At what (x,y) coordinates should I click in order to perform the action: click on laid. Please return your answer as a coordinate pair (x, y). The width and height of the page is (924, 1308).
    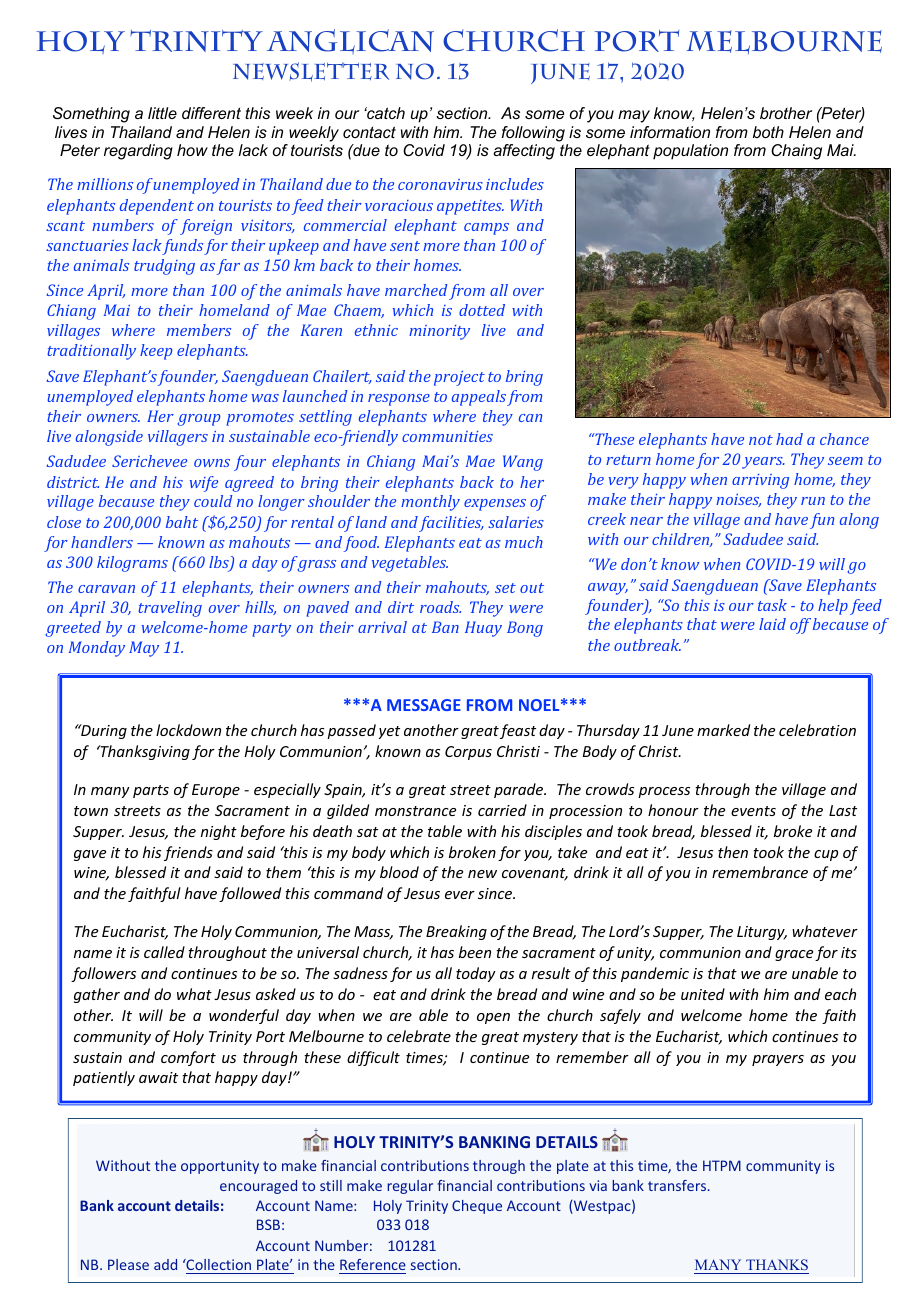
    Looking at the image, I should click on (772, 624).
